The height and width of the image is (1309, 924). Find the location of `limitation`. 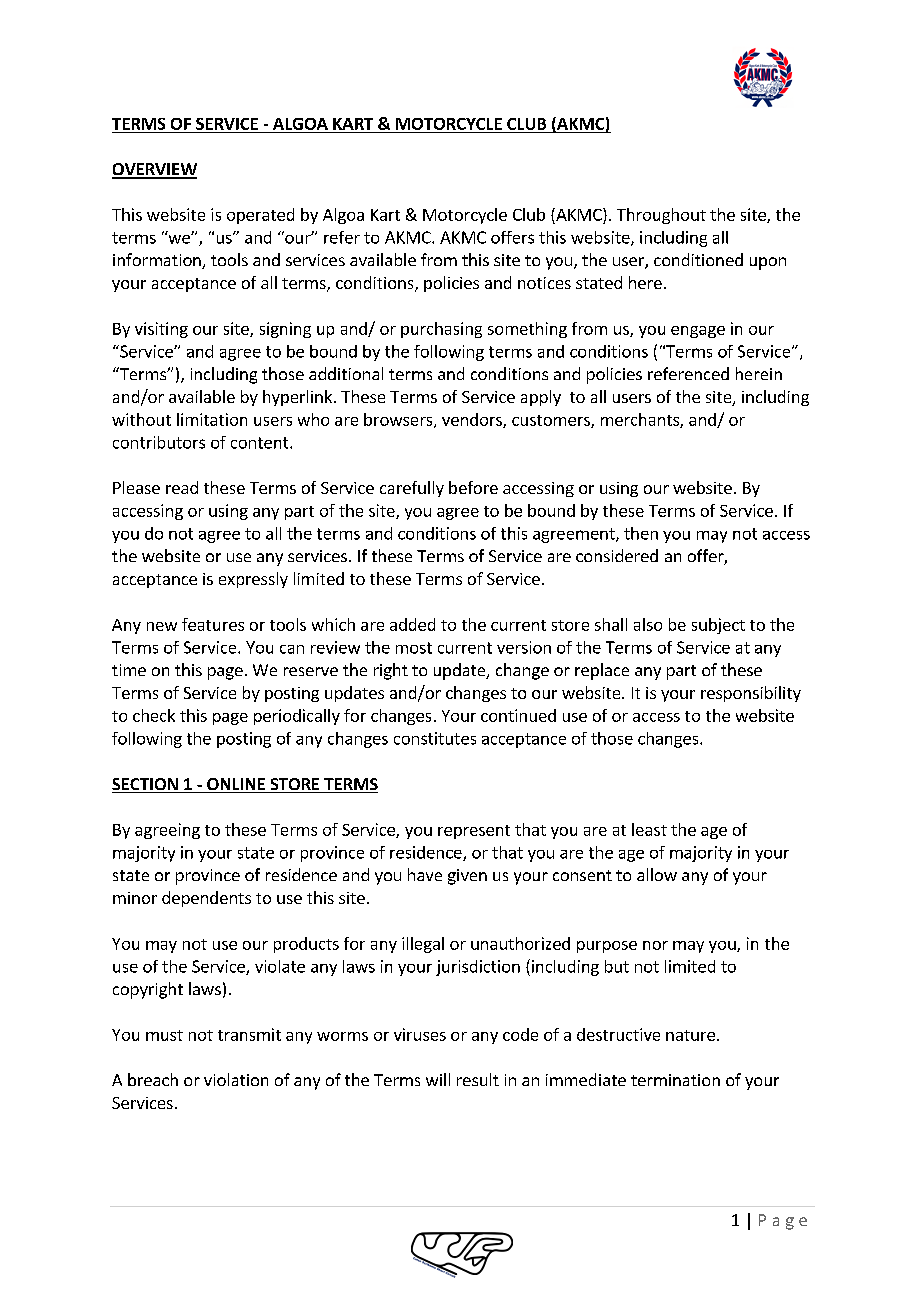

limitation is located at coordinates (212, 419).
